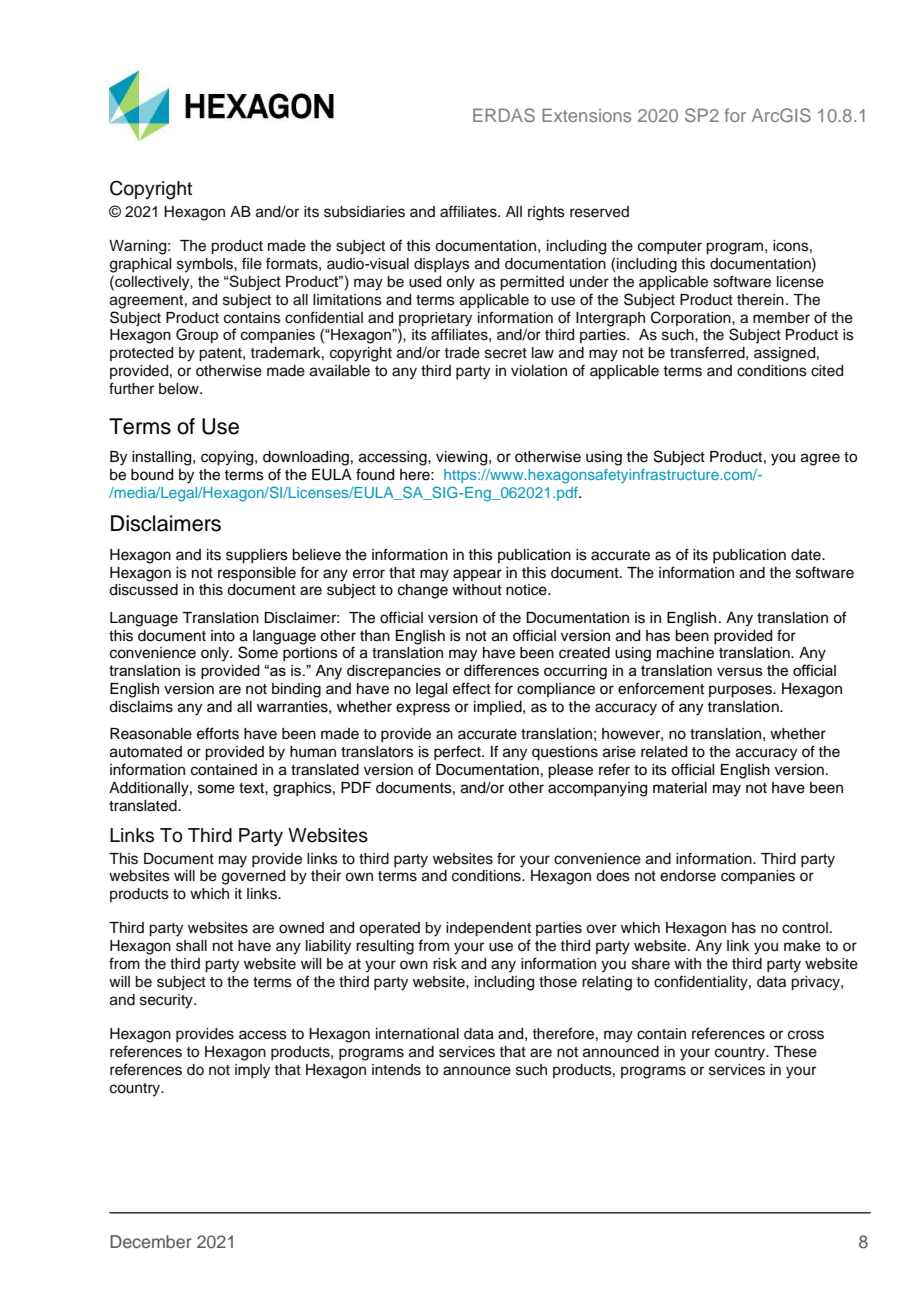 This screenshot has width=924, height=1308. What do you see at coordinates (795, 1052) in the screenshot?
I see `These` at bounding box center [795, 1052].
